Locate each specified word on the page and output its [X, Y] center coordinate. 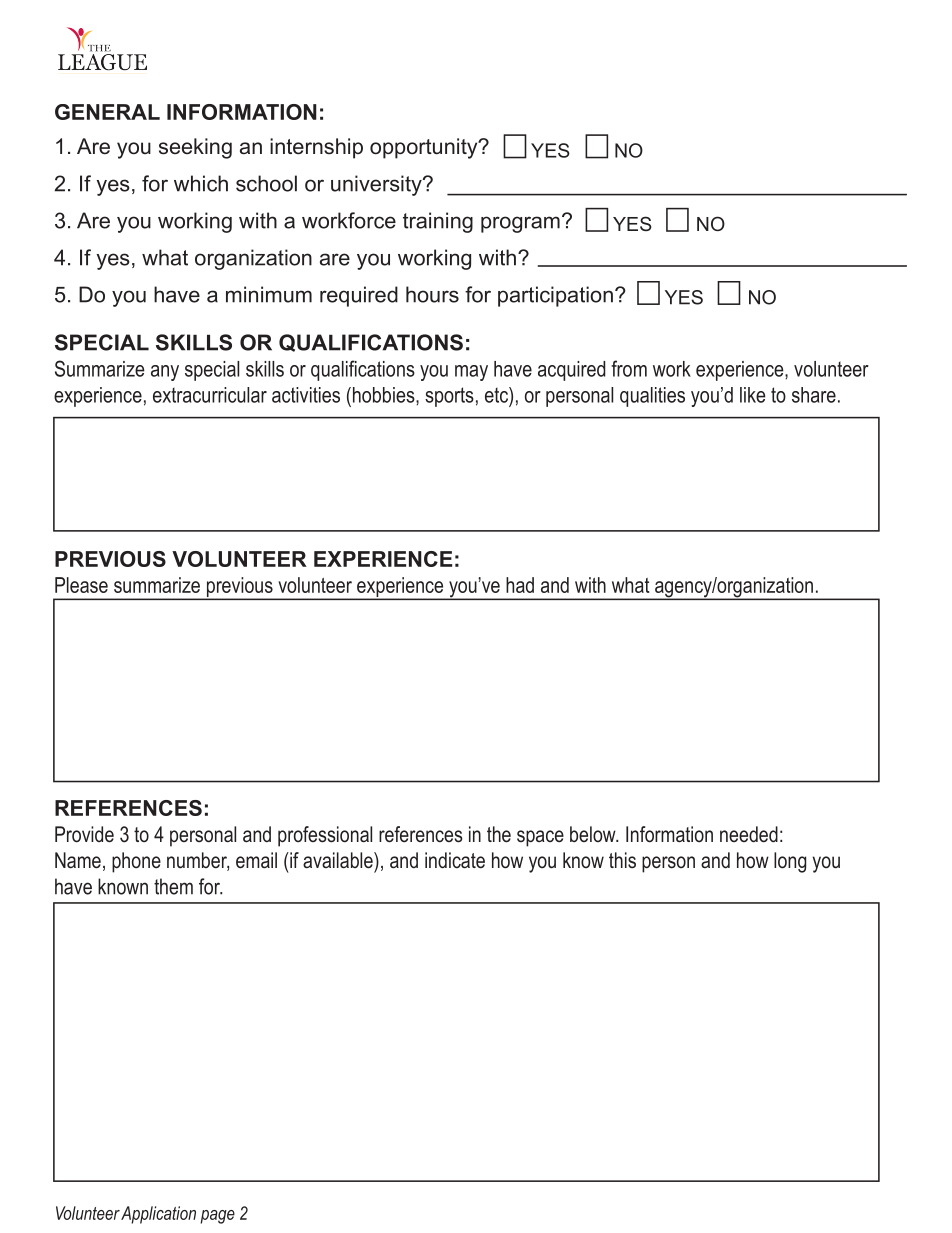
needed [749, 834]
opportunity [425, 148]
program [520, 224]
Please [81, 585]
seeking [195, 148]
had [520, 585]
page [217, 1217]
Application [158, 1215]
